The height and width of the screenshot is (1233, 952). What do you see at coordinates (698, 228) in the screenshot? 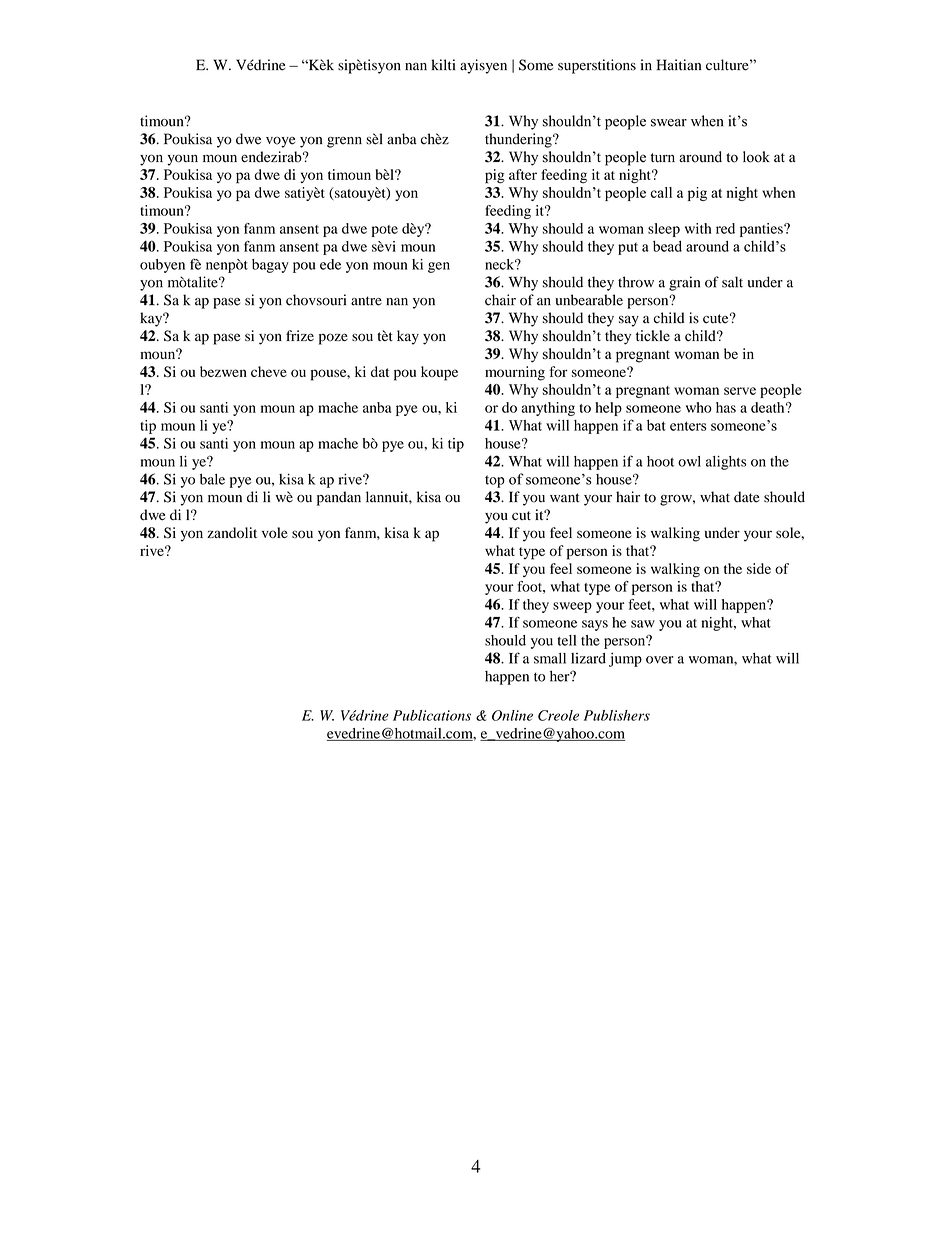
I see `with` at bounding box center [698, 228].
